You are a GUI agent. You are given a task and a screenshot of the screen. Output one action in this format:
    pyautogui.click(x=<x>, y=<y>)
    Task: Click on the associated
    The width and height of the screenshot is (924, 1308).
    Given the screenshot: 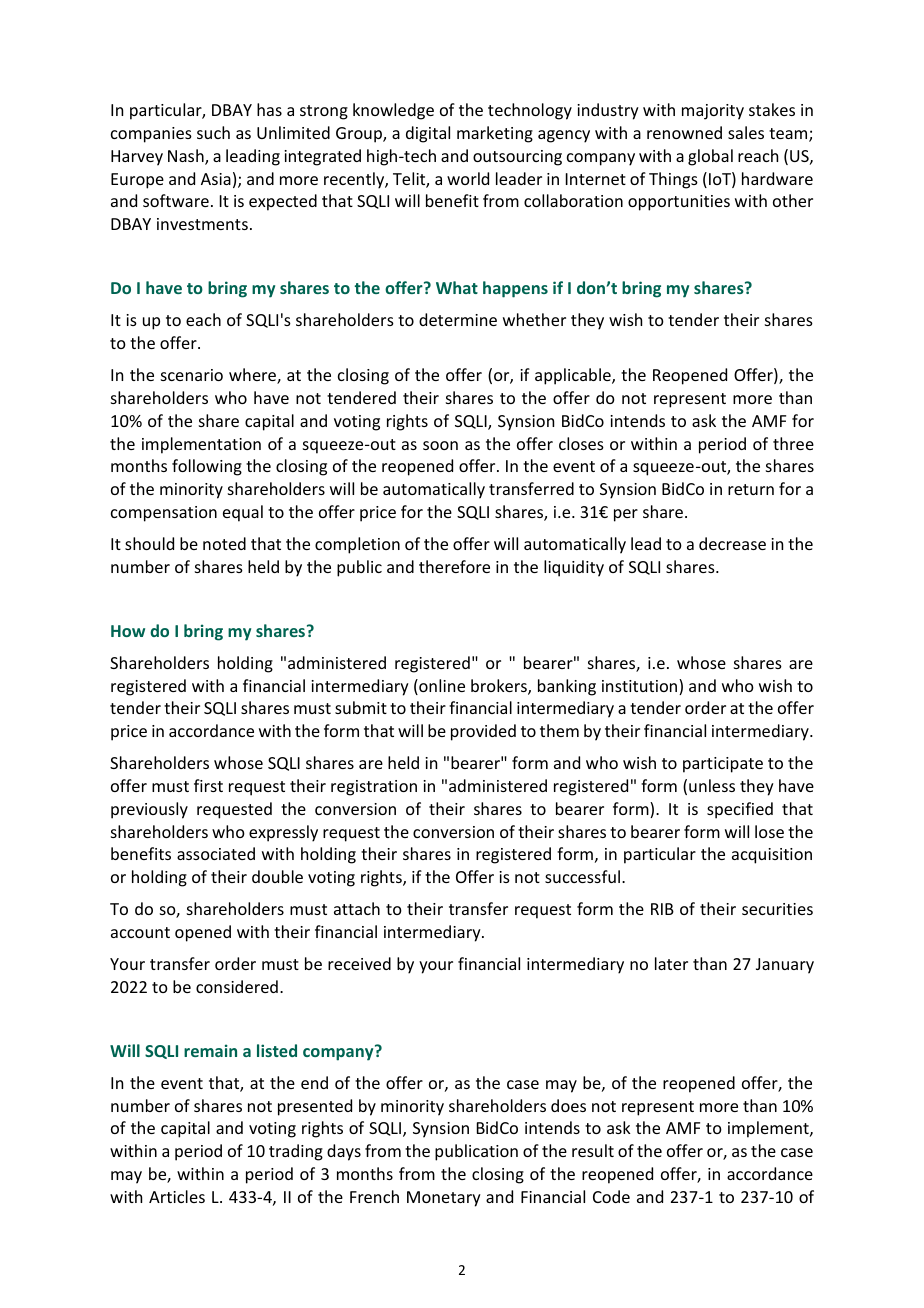 What is the action you would take?
    pyautogui.click(x=216, y=853)
